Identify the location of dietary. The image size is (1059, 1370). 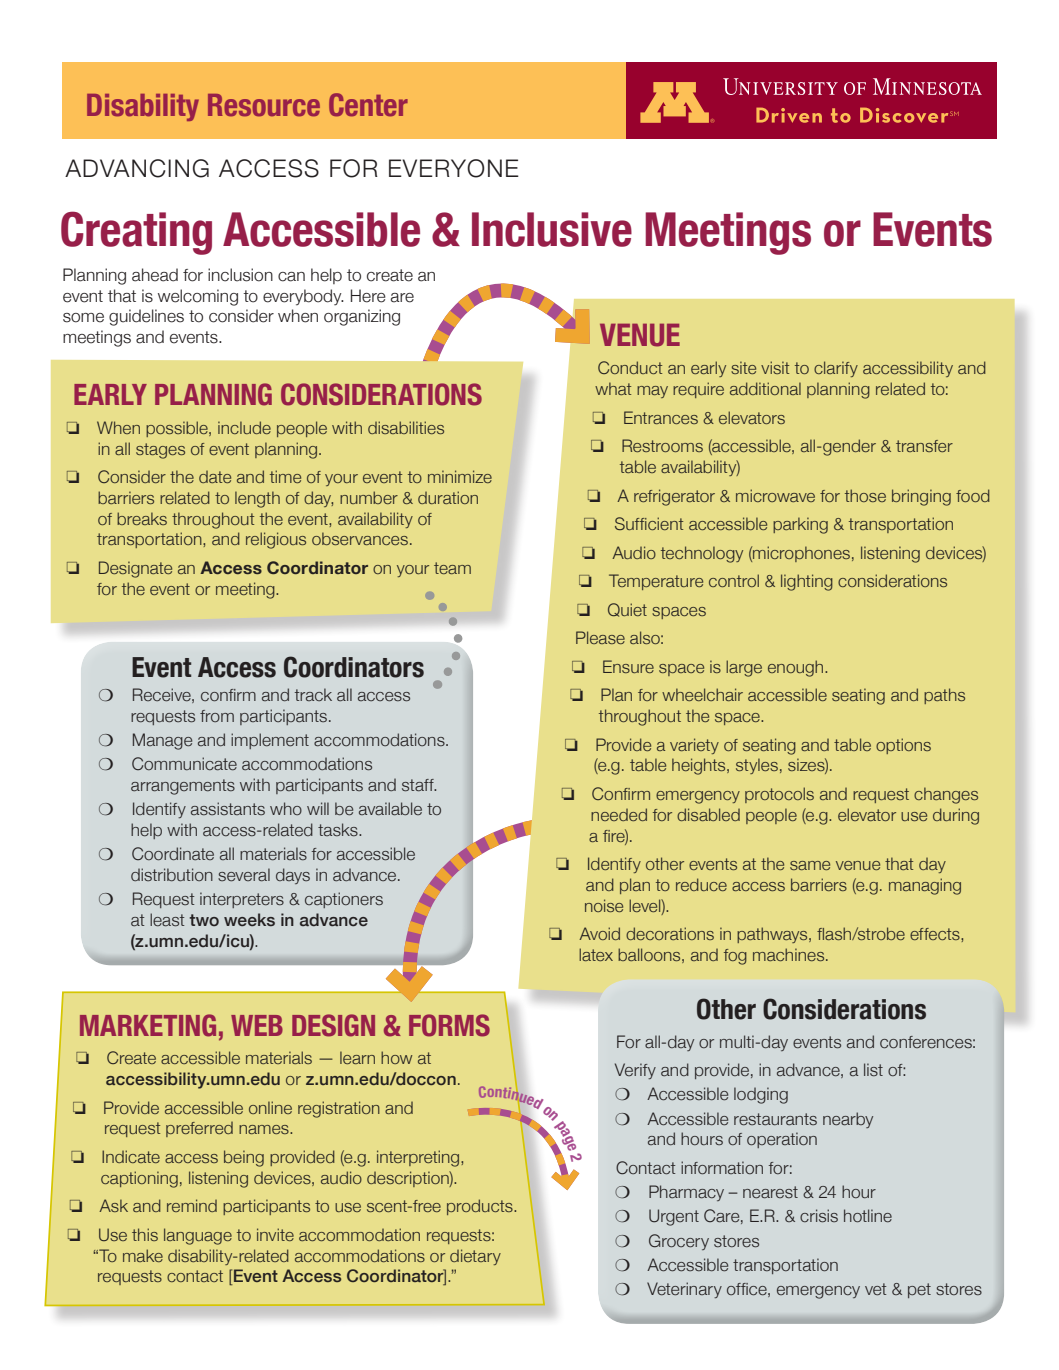
(475, 1257).
